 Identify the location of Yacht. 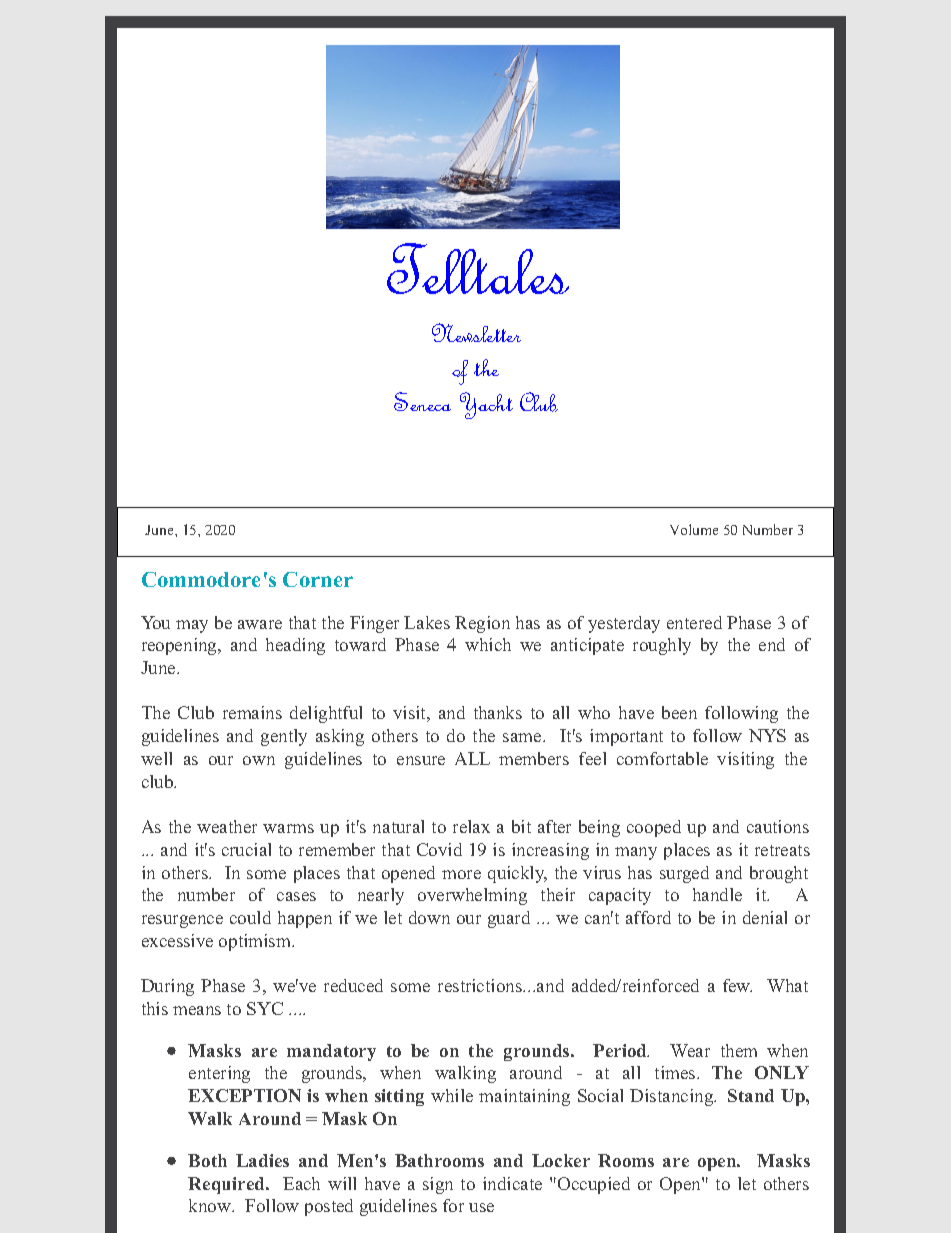
(486, 405).
